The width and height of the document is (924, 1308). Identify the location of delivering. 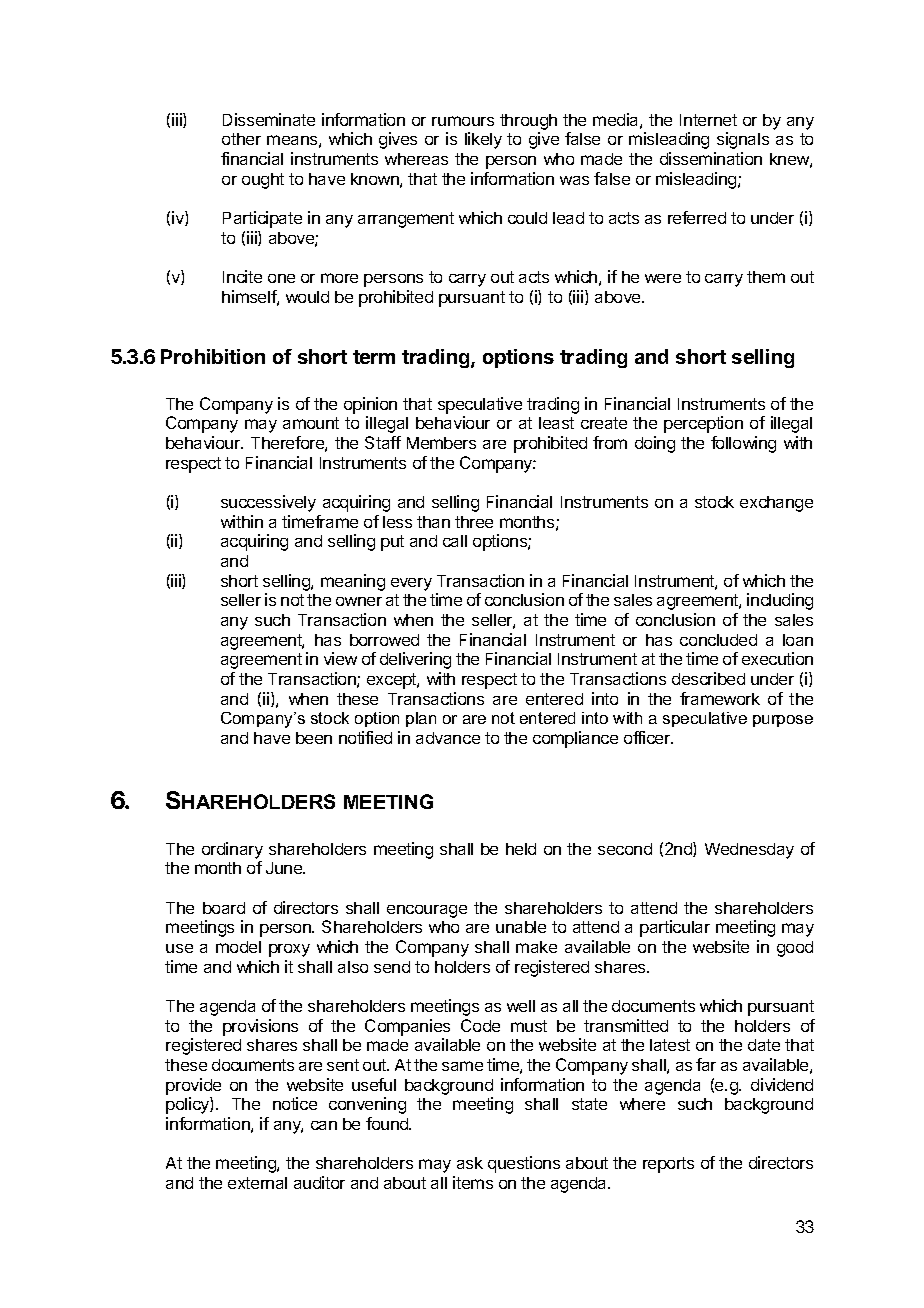
(415, 660).
